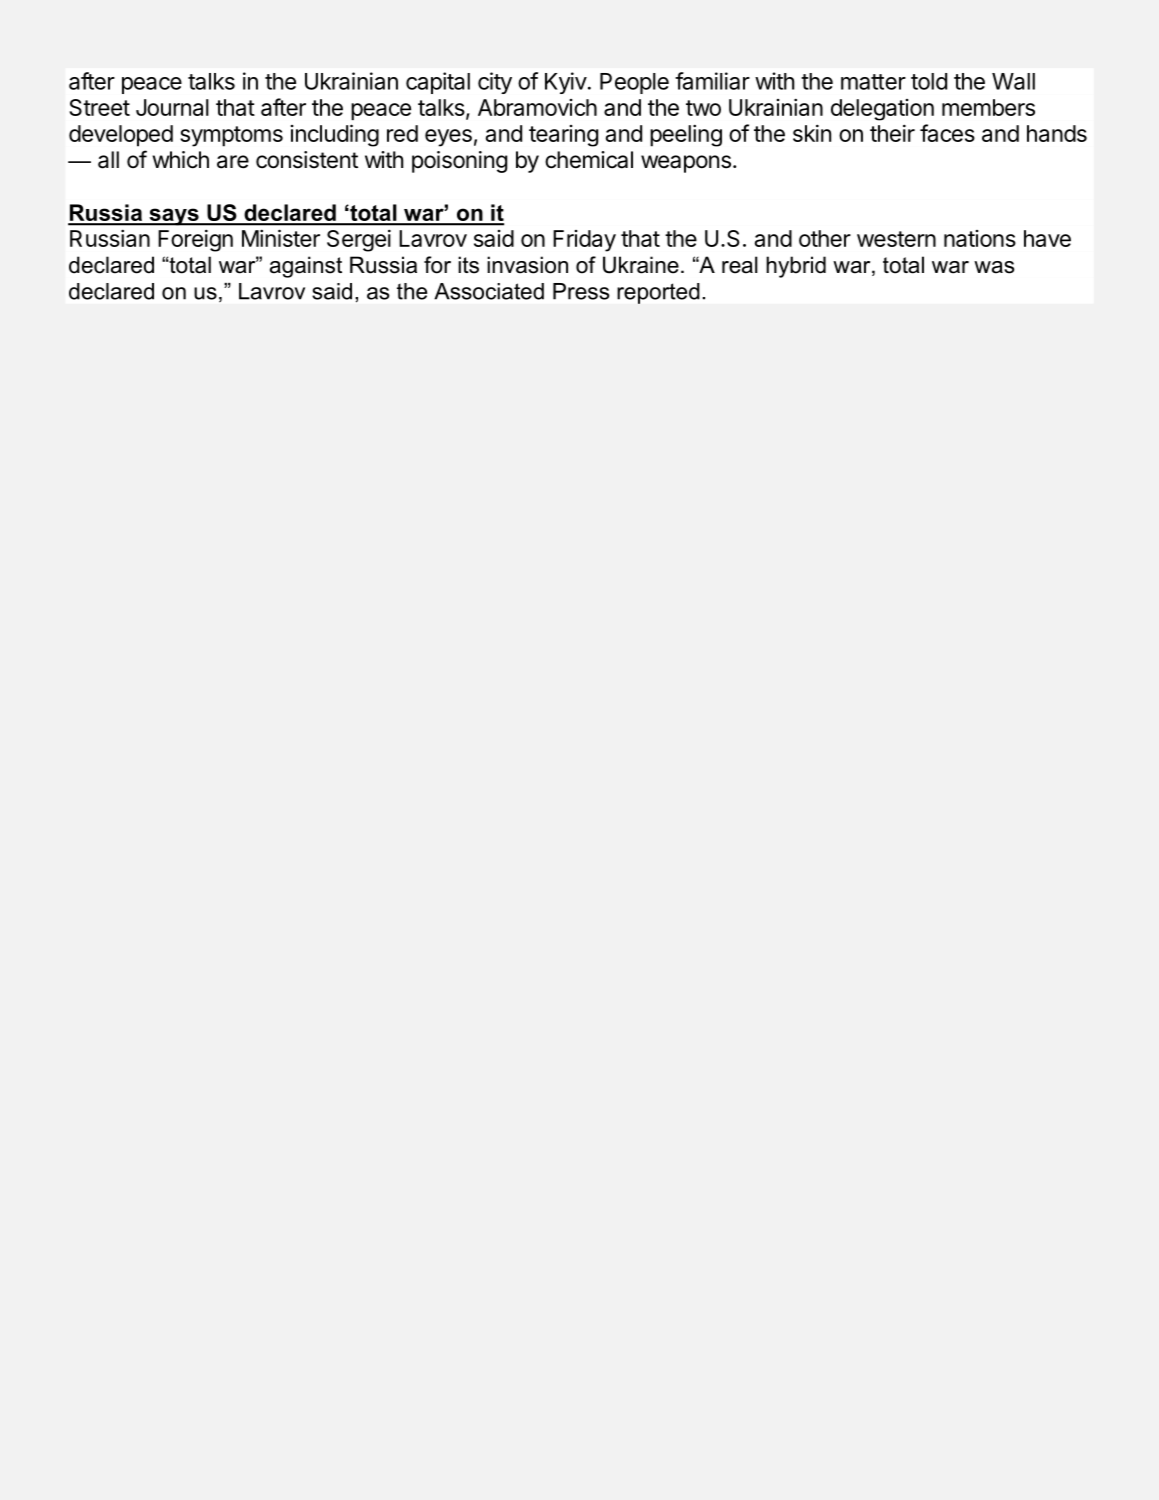 This screenshot has width=1159, height=1500. Describe the element at coordinates (527, 265) in the screenshot. I see `invasion` at that location.
